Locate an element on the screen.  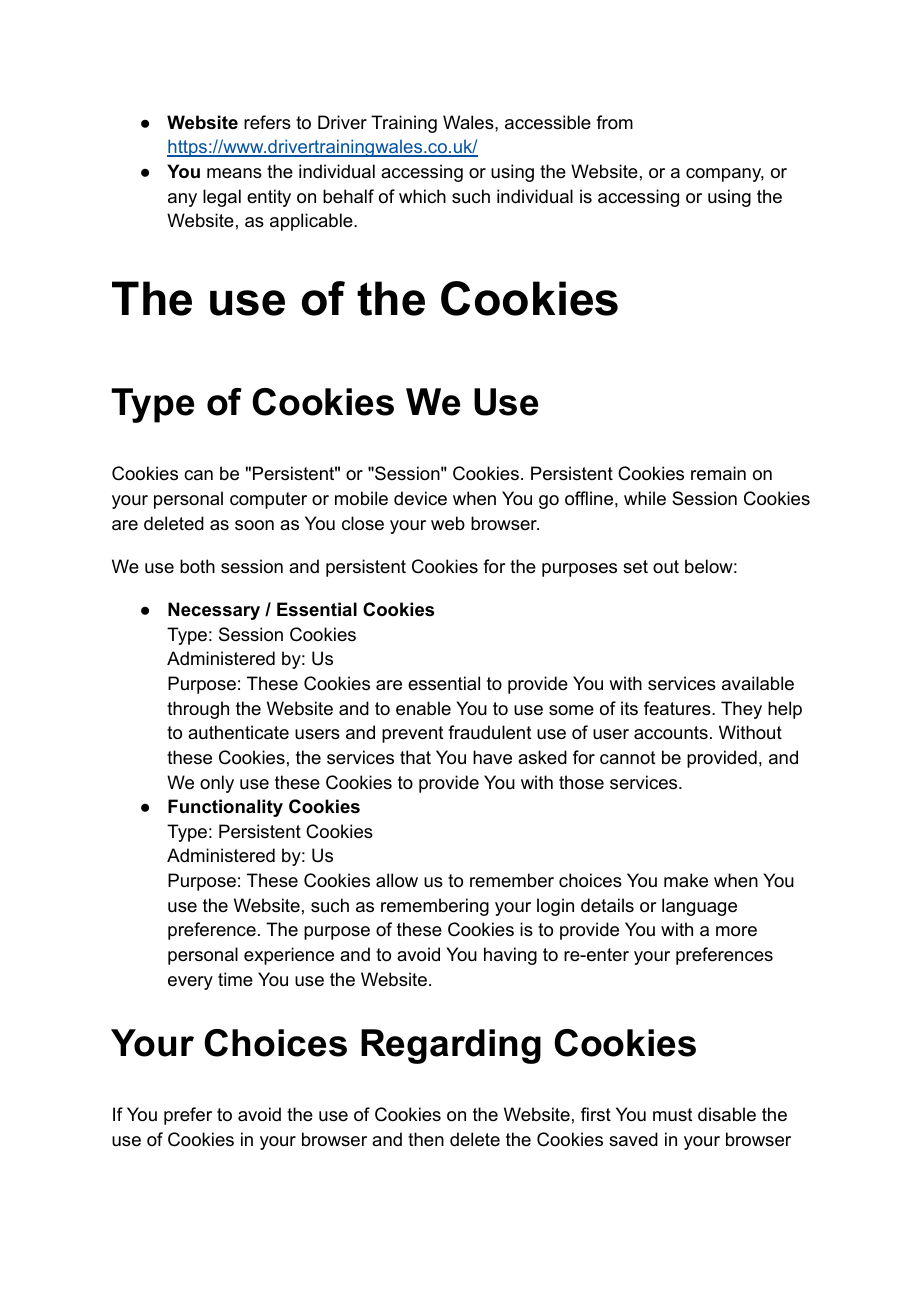
time is located at coordinates (235, 979).
